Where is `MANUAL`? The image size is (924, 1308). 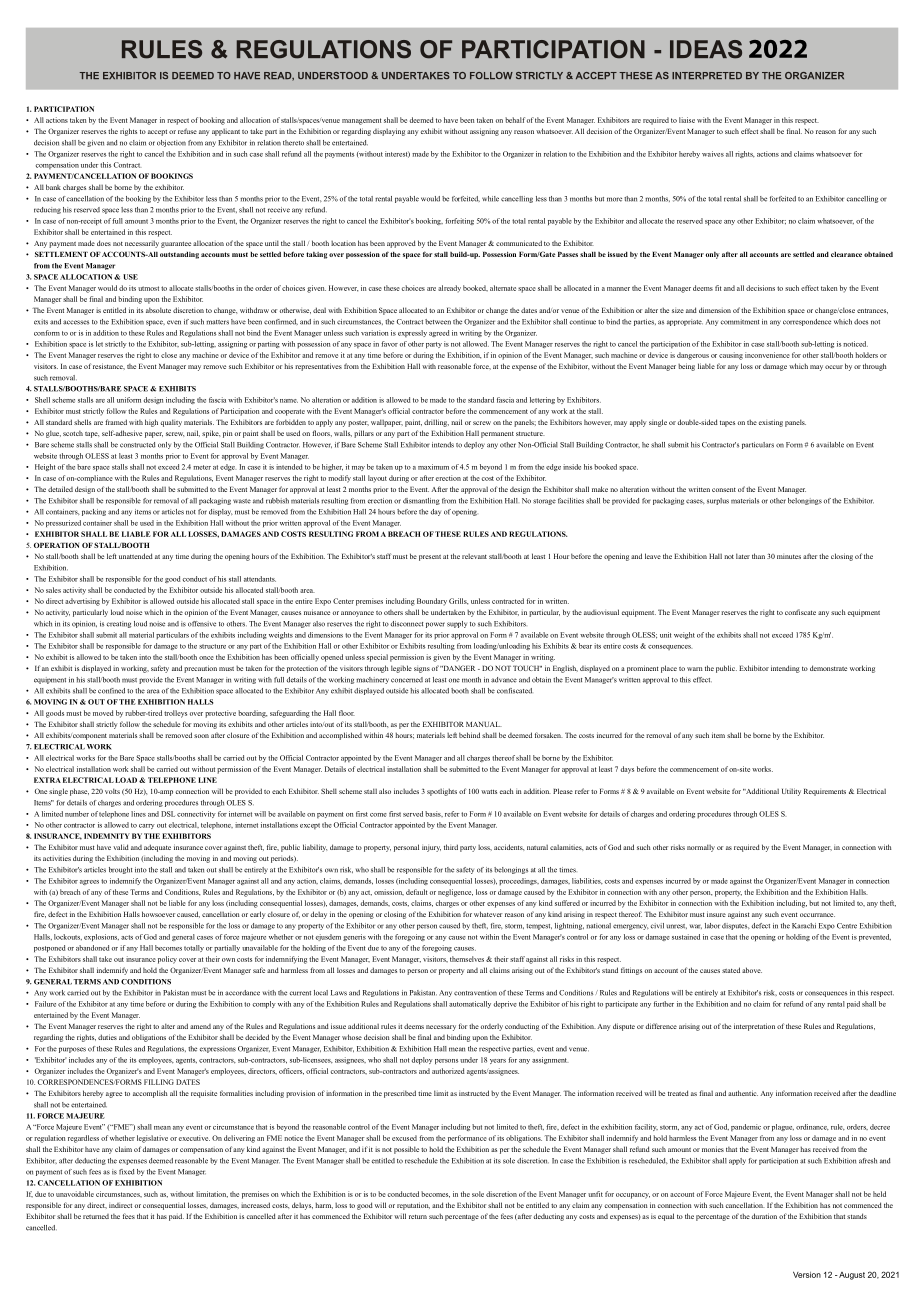
MANUAL is located at coordinates (484, 724).
